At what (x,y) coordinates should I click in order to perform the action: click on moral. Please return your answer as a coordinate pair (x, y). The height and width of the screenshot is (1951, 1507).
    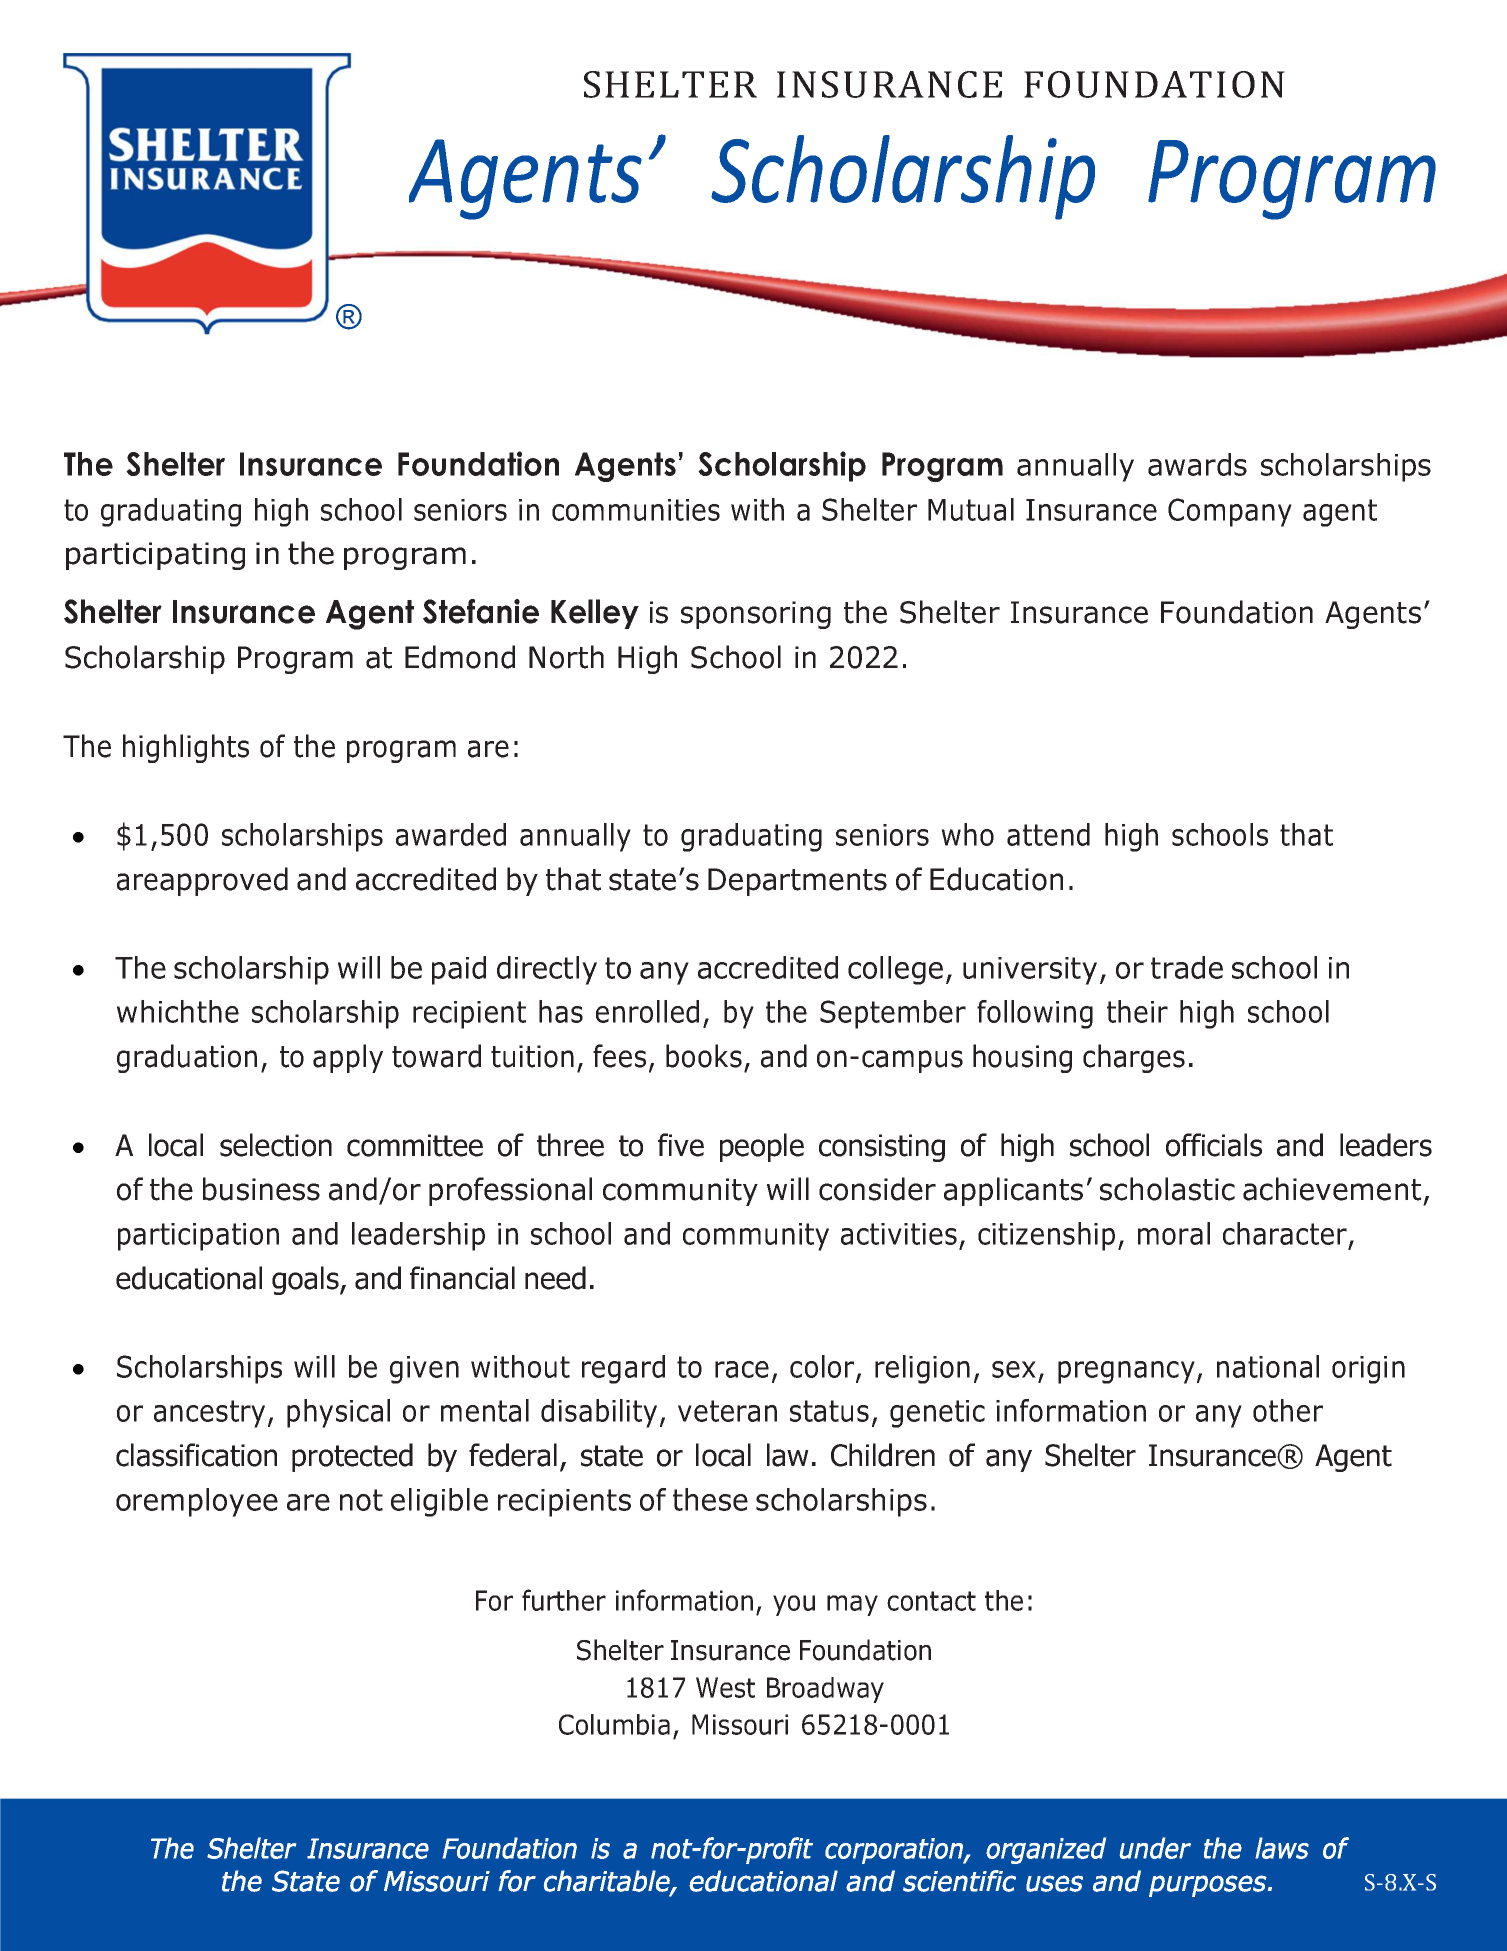
    Looking at the image, I should click on (1174, 1233).
